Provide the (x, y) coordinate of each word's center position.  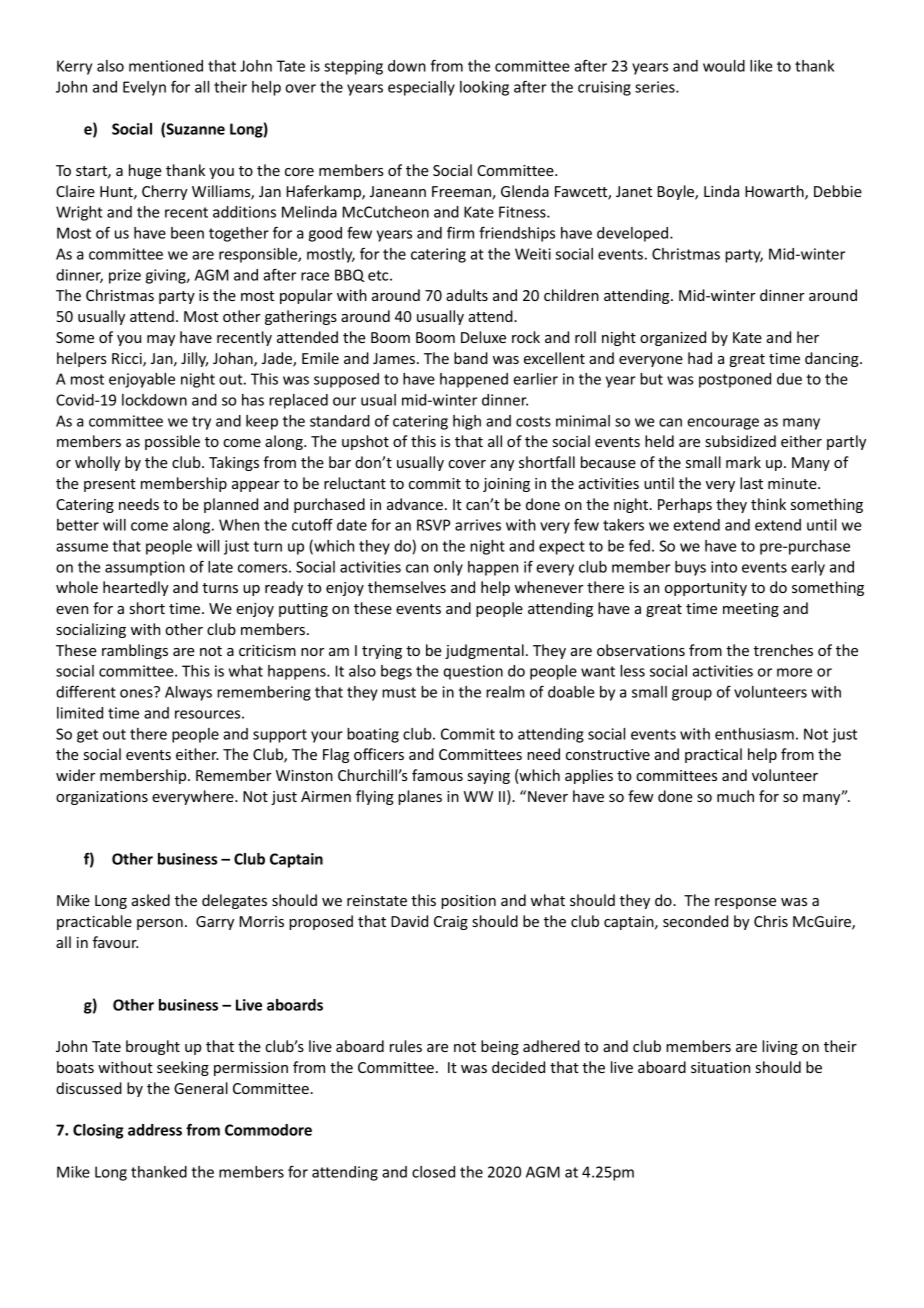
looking (484, 88)
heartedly (136, 588)
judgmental (484, 651)
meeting (751, 610)
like (761, 66)
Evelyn (144, 88)
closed (433, 1172)
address (155, 1130)
